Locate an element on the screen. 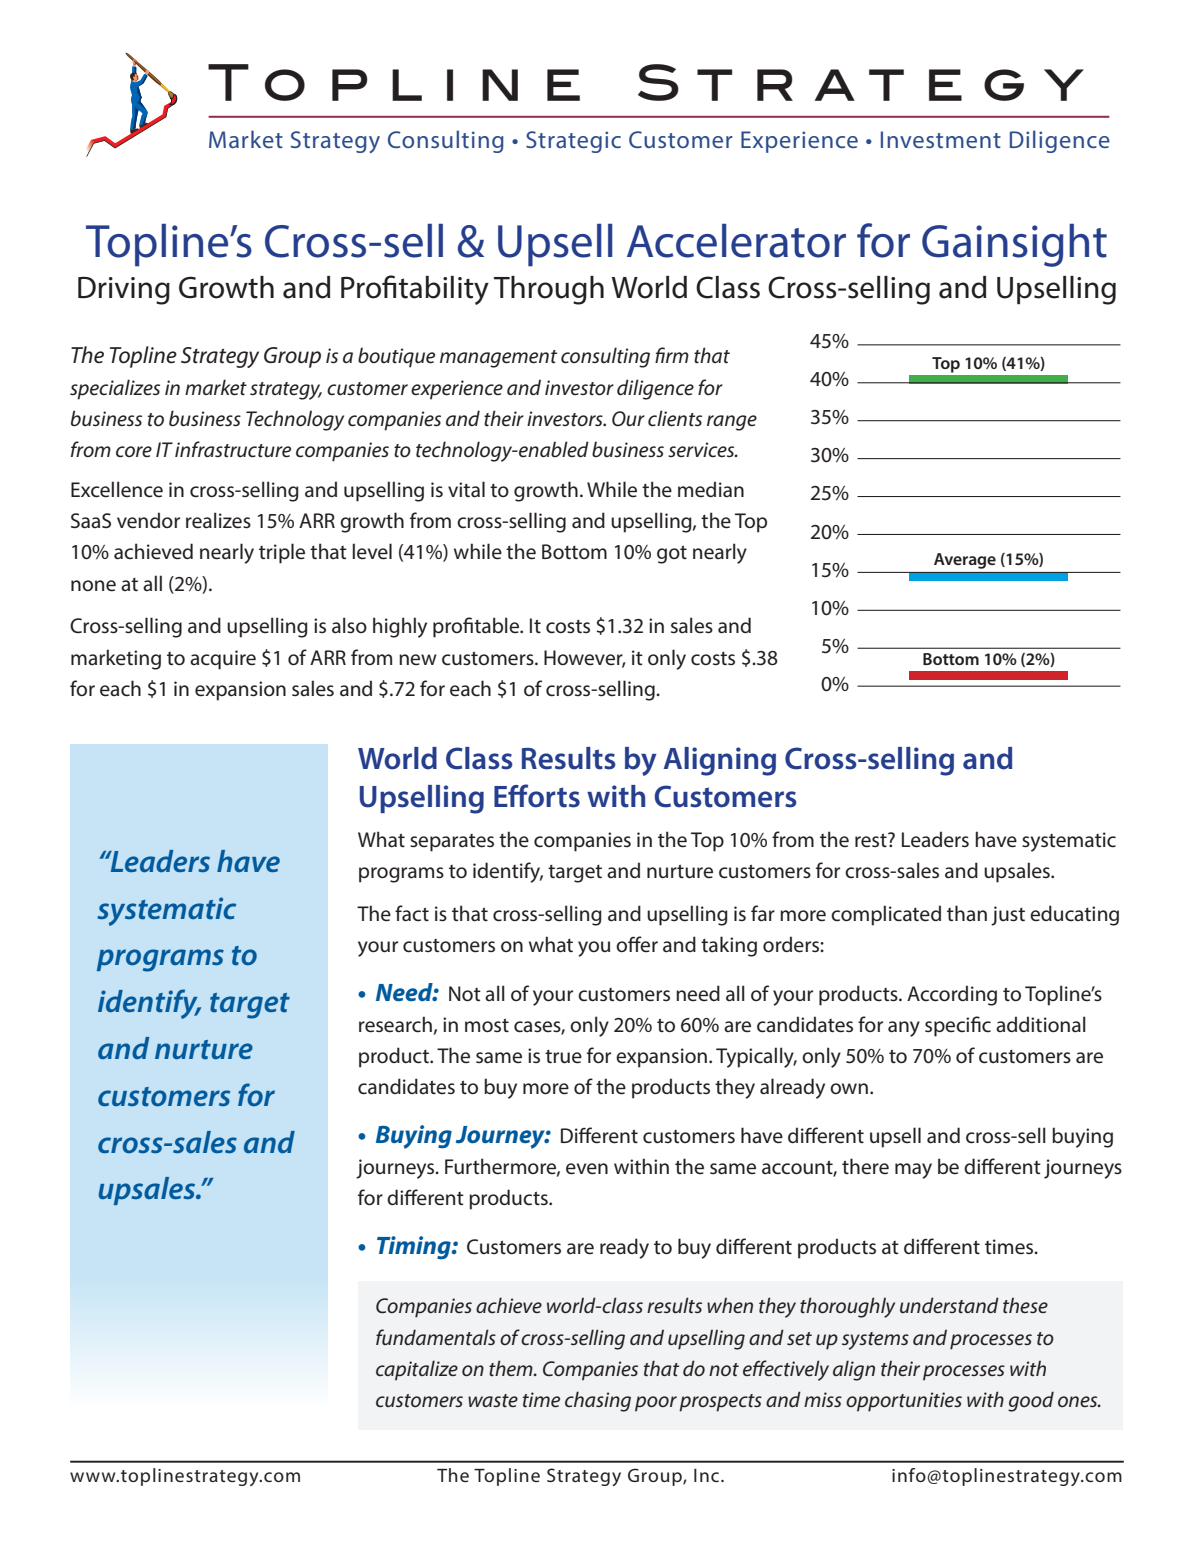  Investment is located at coordinates (941, 139).
